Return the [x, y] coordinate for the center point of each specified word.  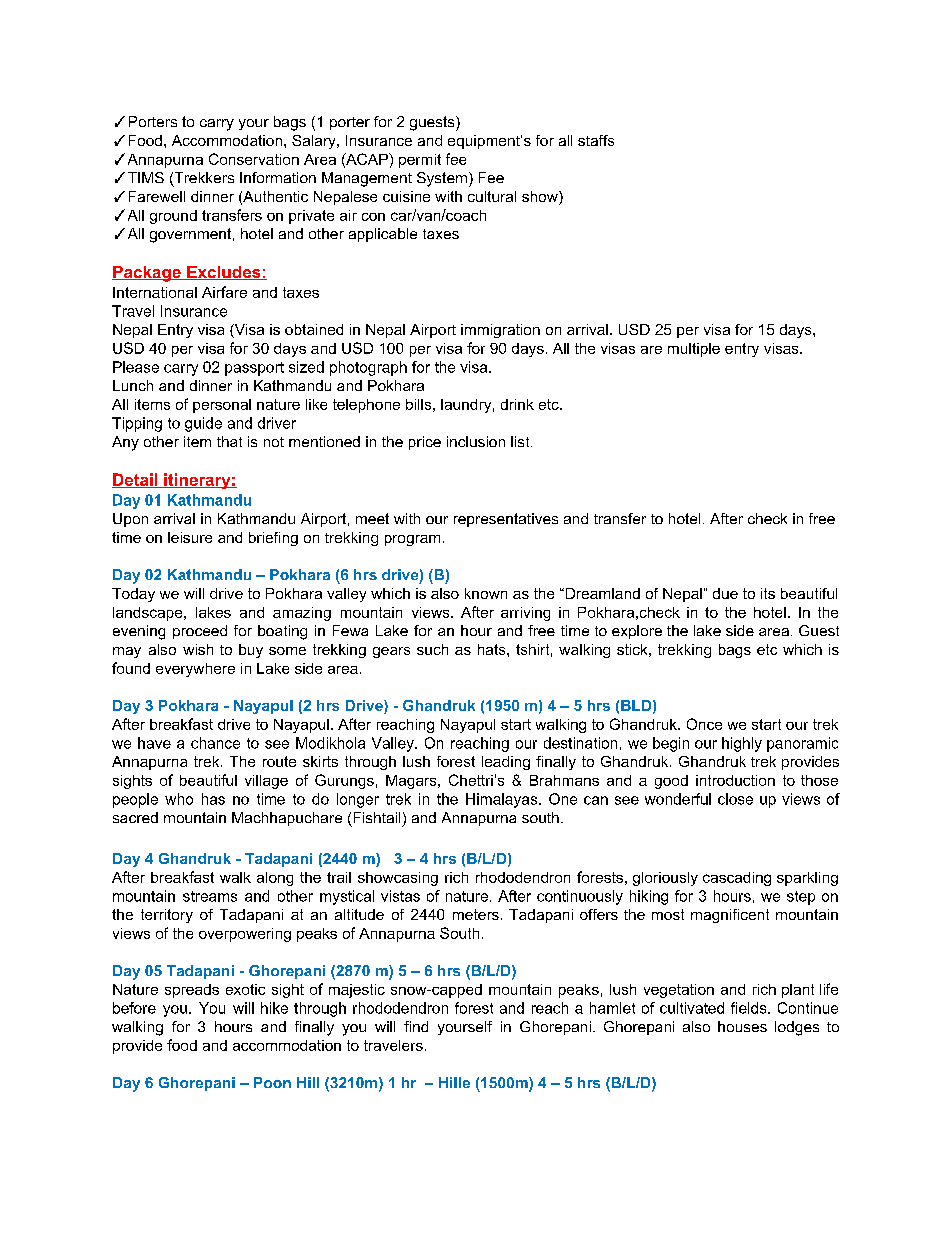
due [725, 593]
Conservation [254, 159]
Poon [272, 1082]
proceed [200, 632]
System [442, 179]
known [486, 593]
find [416, 1026]
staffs [596, 140]
